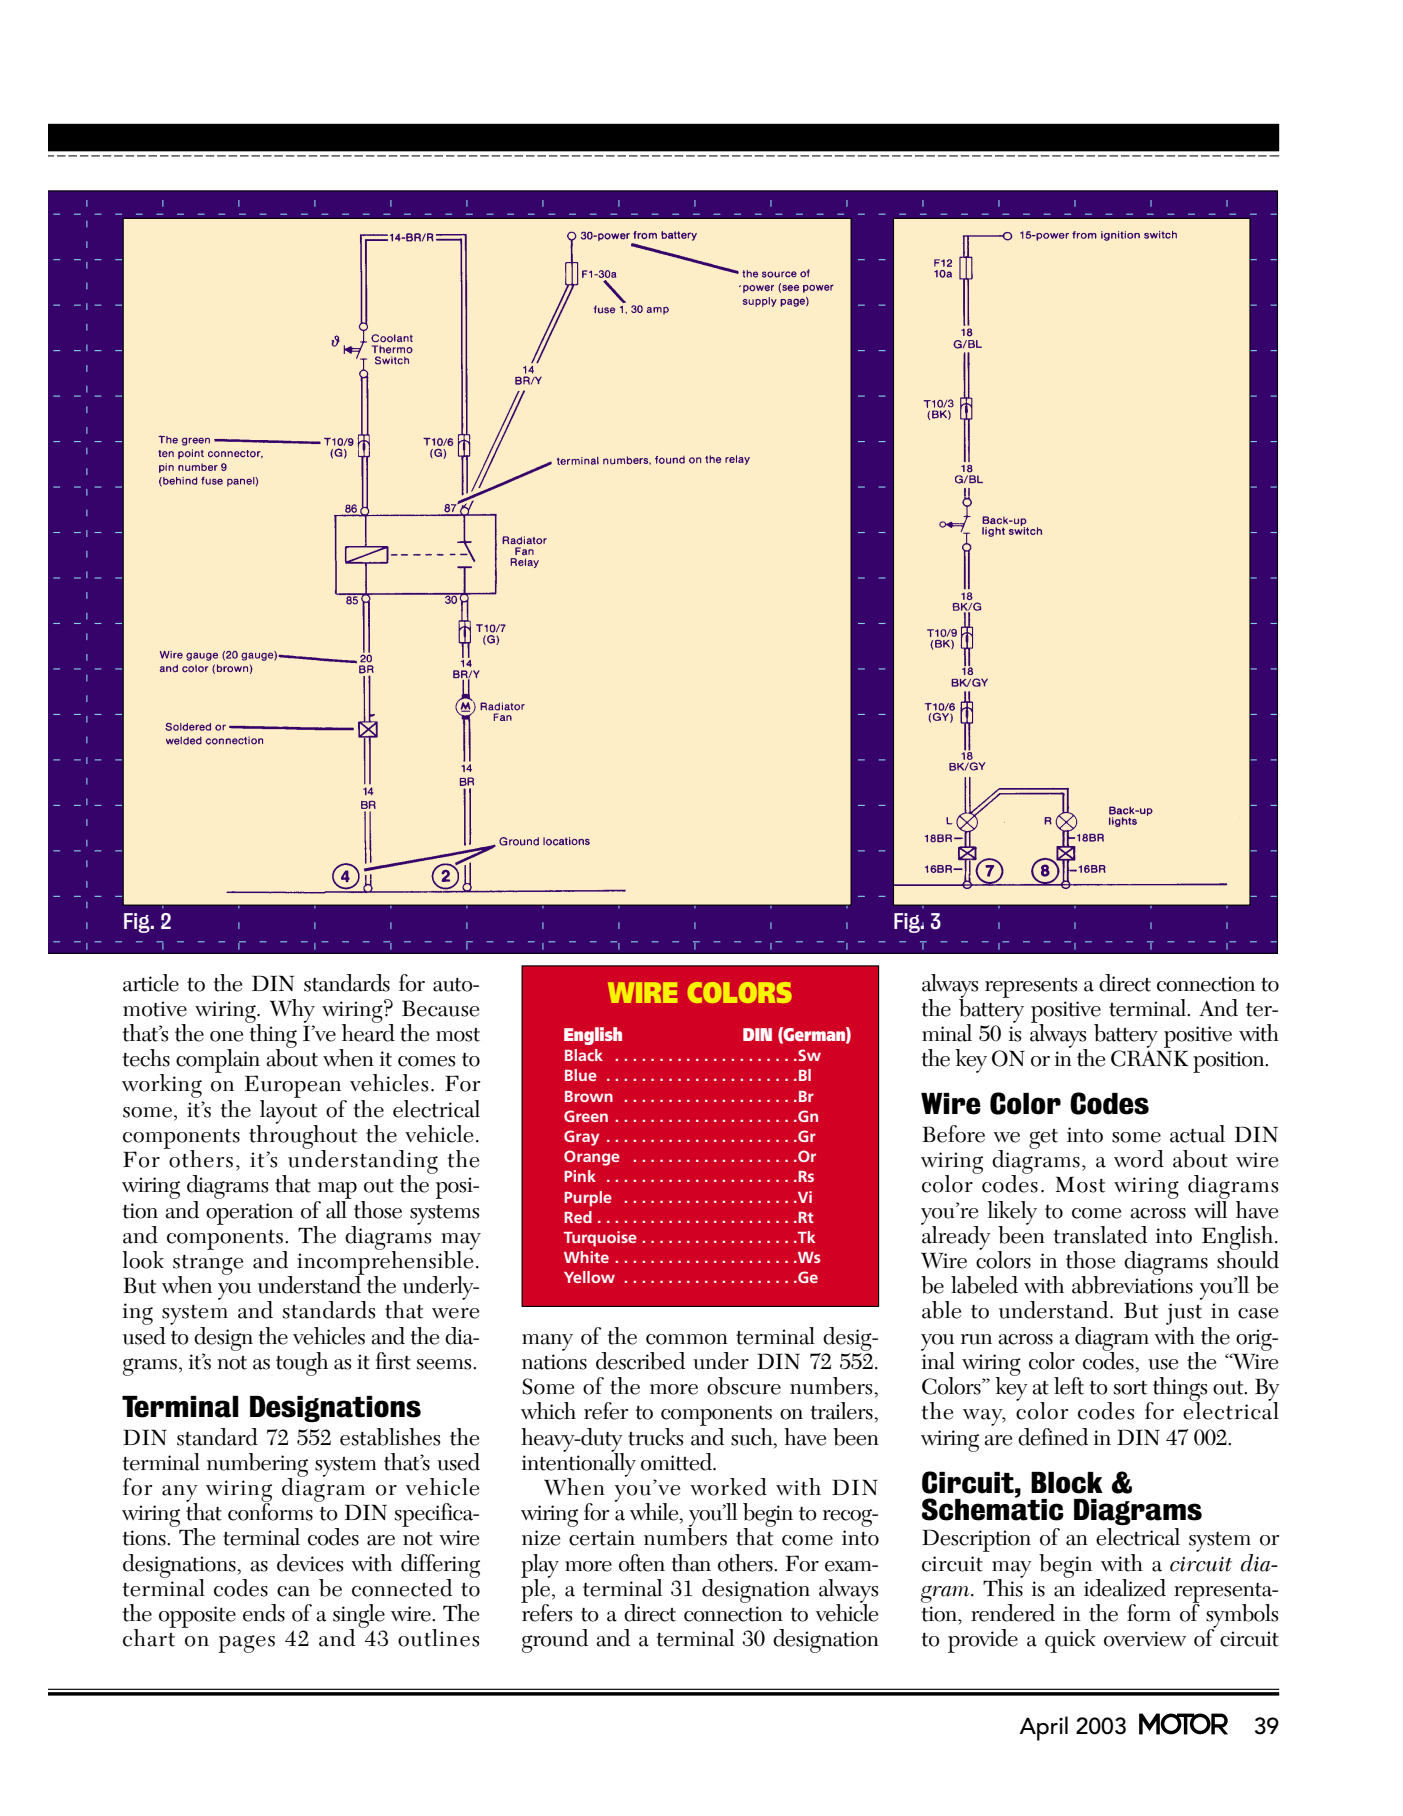  What do you see at coordinates (655, 1513) in the screenshot?
I see `while` at bounding box center [655, 1513].
